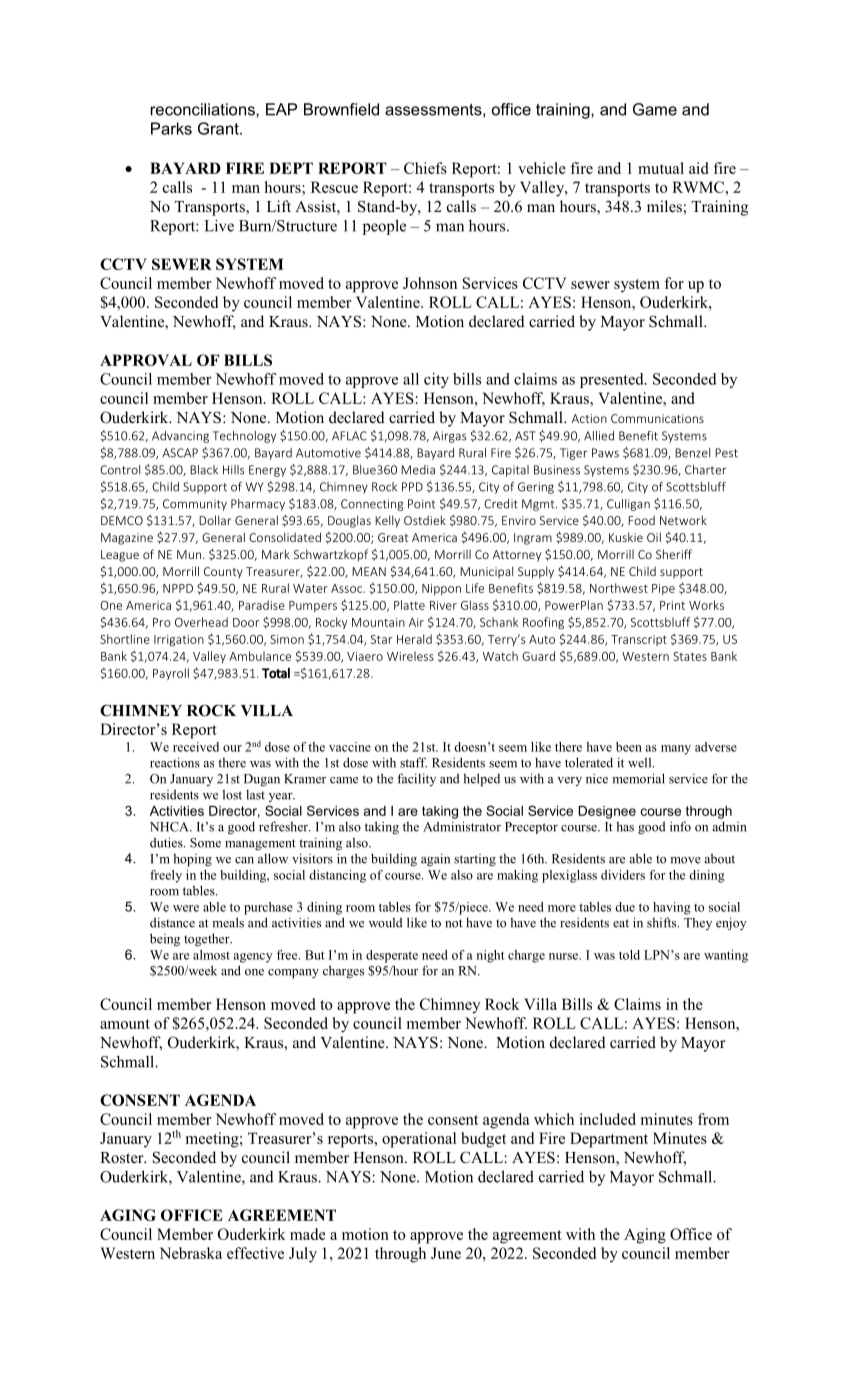  What do you see at coordinates (171, 128) in the screenshot?
I see `Parks` at bounding box center [171, 128].
